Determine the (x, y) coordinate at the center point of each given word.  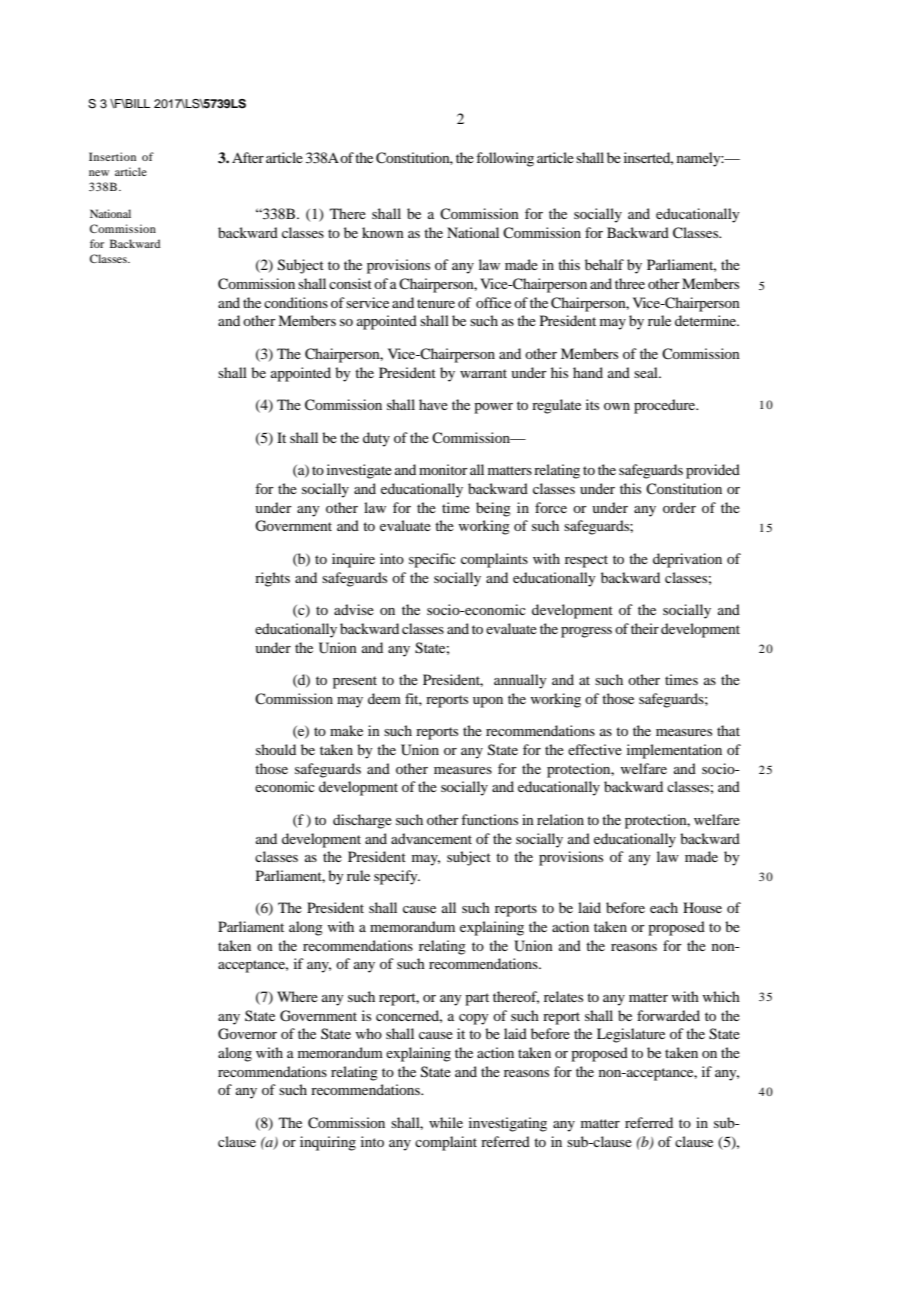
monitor (443, 469)
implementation (674, 751)
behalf (604, 264)
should (276, 749)
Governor (247, 1034)
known (383, 232)
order (679, 507)
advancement (431, 838)
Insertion (112, 156)
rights (272, 579)
